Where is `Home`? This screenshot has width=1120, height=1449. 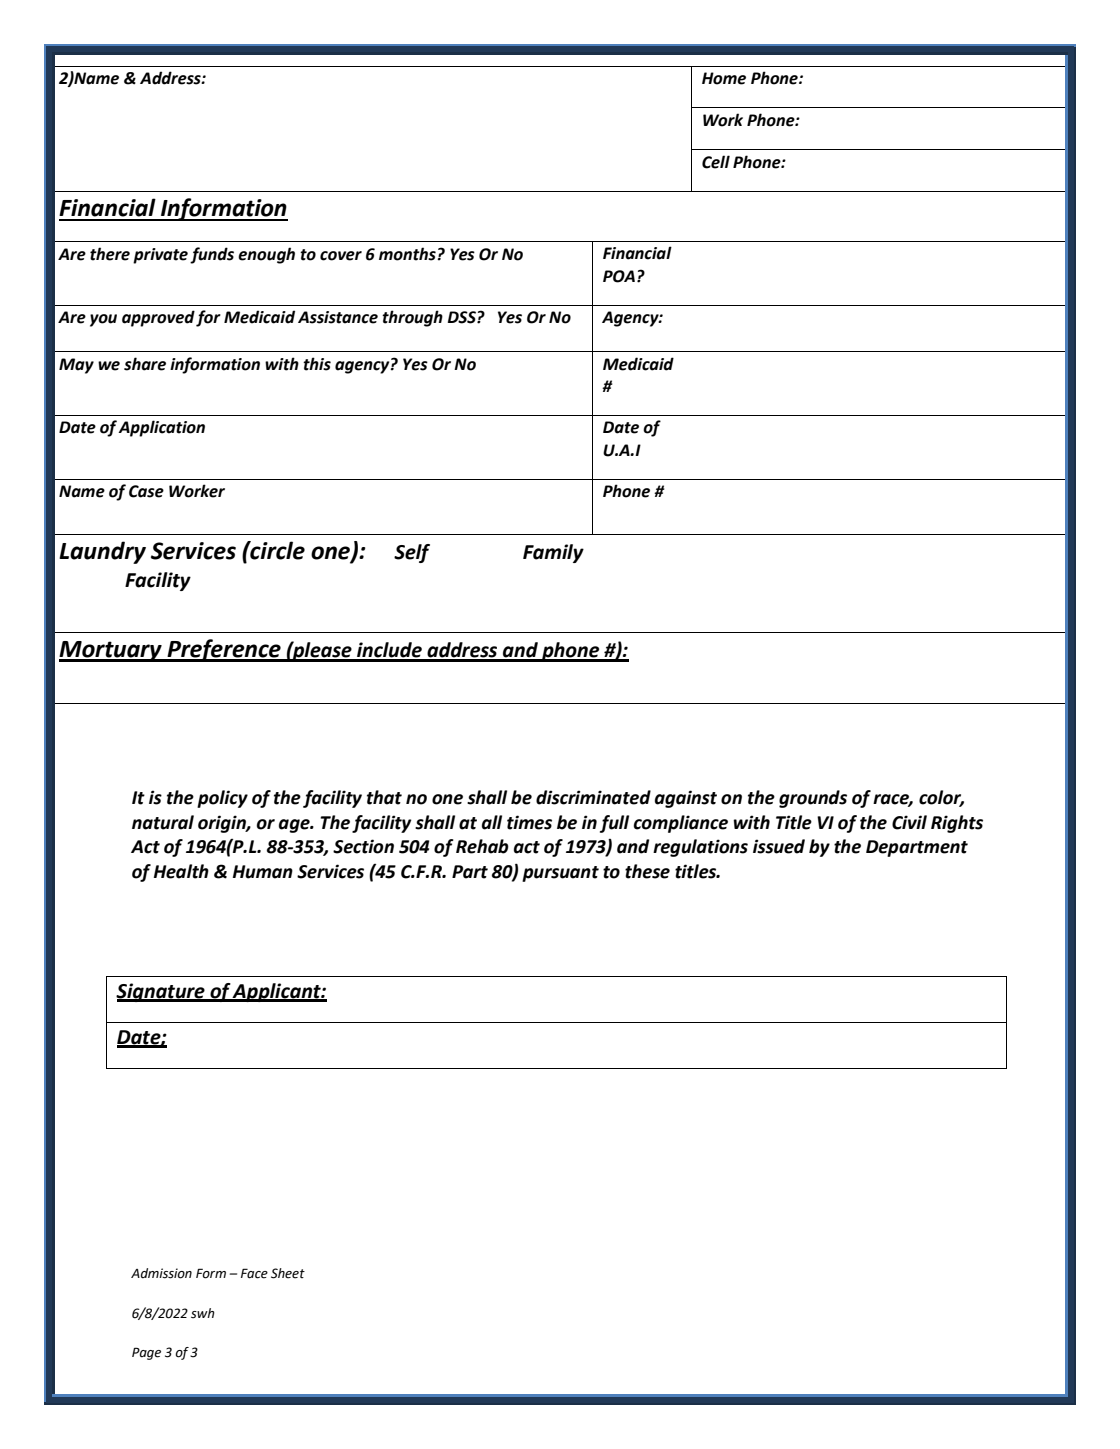
Home is located at coordinates (724, 78).
